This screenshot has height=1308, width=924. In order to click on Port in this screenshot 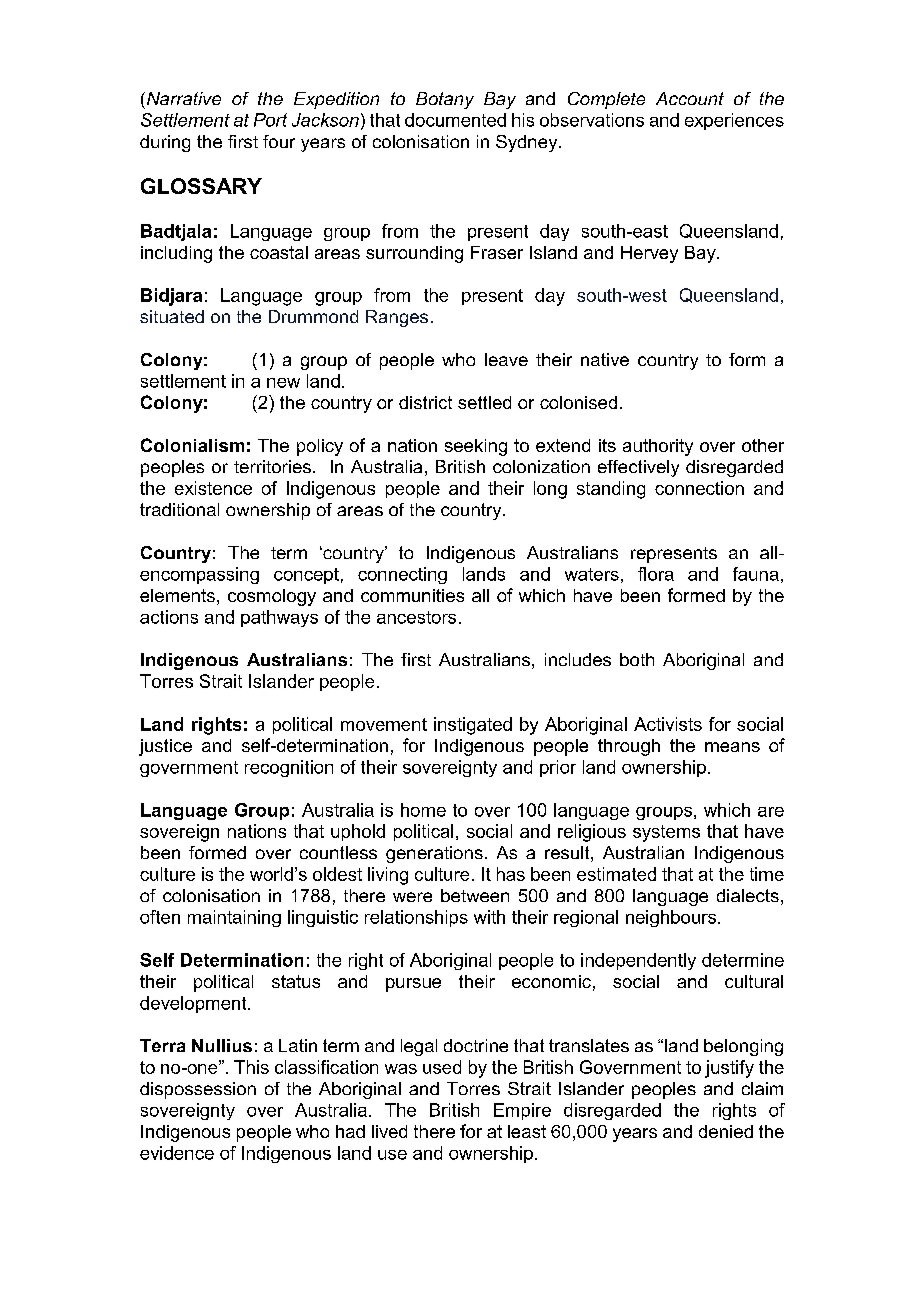, I will do `click(270, 120)`.
